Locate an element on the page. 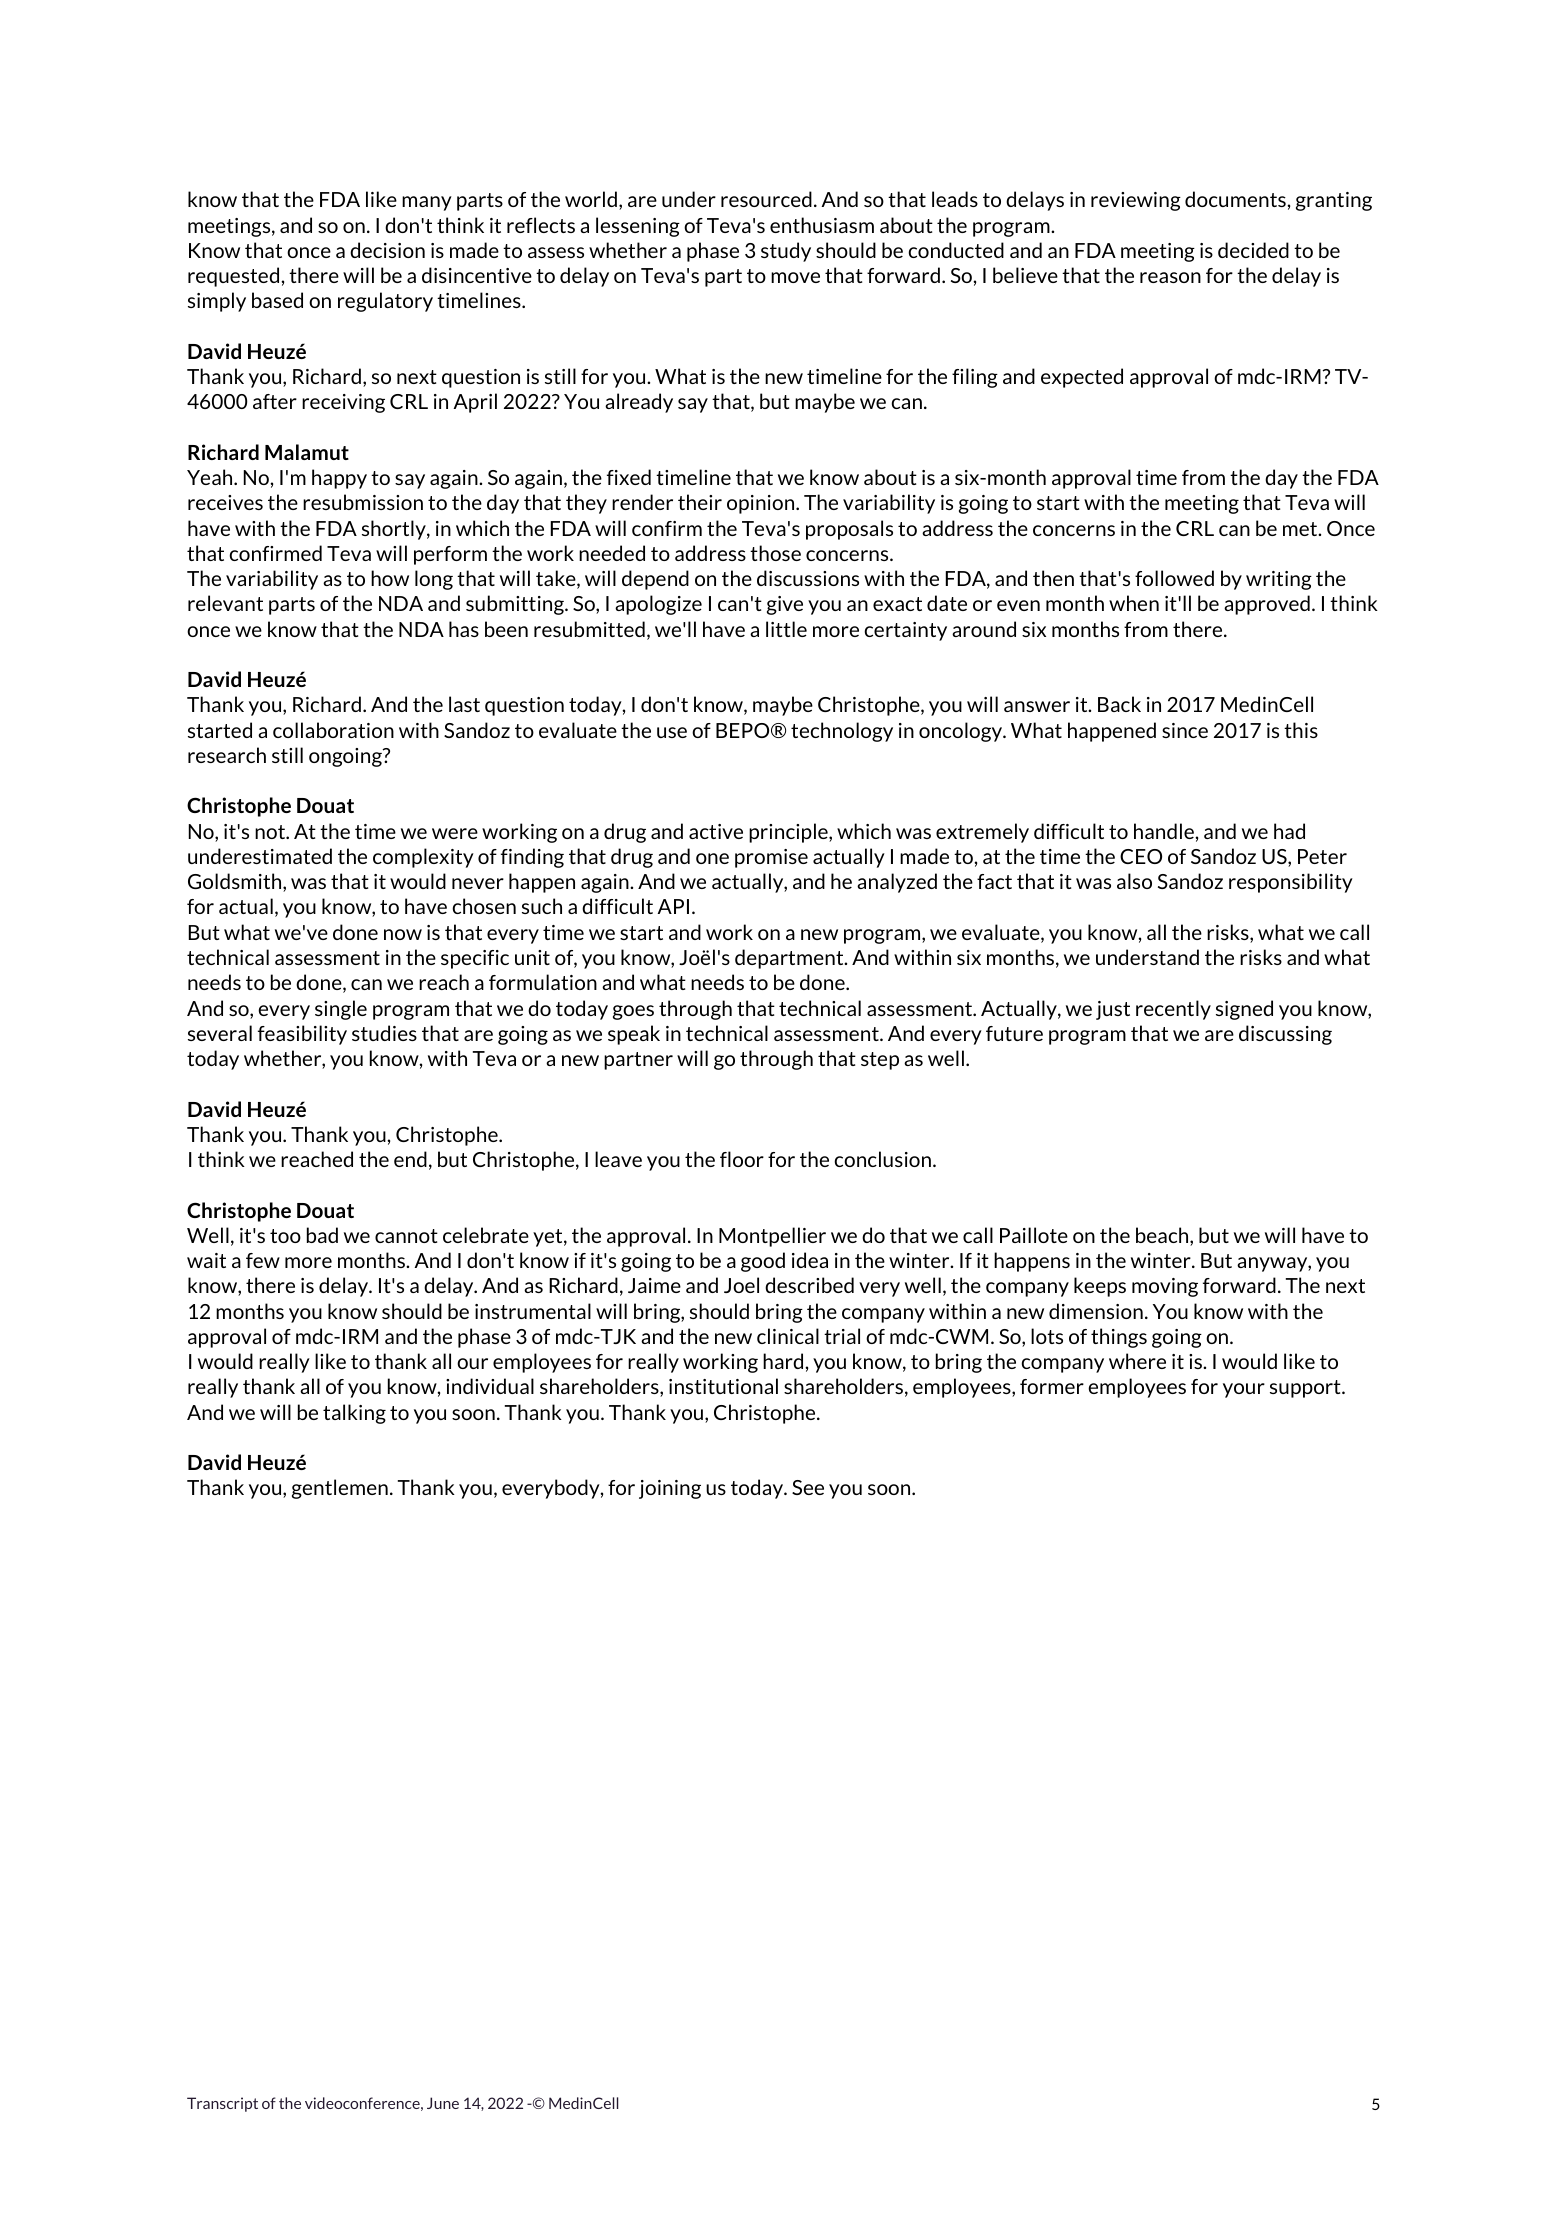 The image size is (1565, 2215). gentlemen is located at coordinates (340, 1489).
